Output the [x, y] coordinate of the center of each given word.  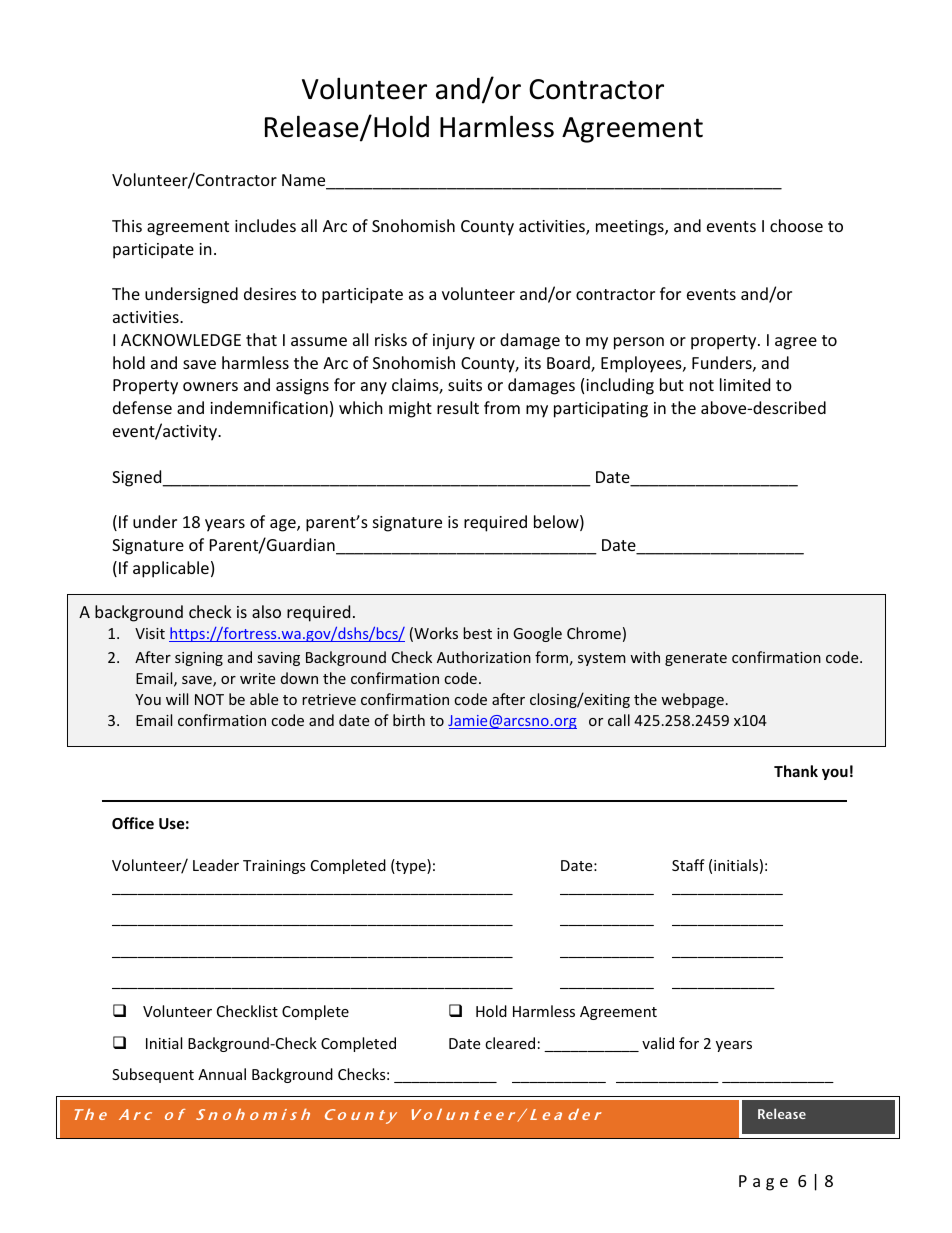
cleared [510, 1043]
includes [265, 225]
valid [658, 1043]
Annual [222, 1074]
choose [796, 225]
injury [454, 342]
